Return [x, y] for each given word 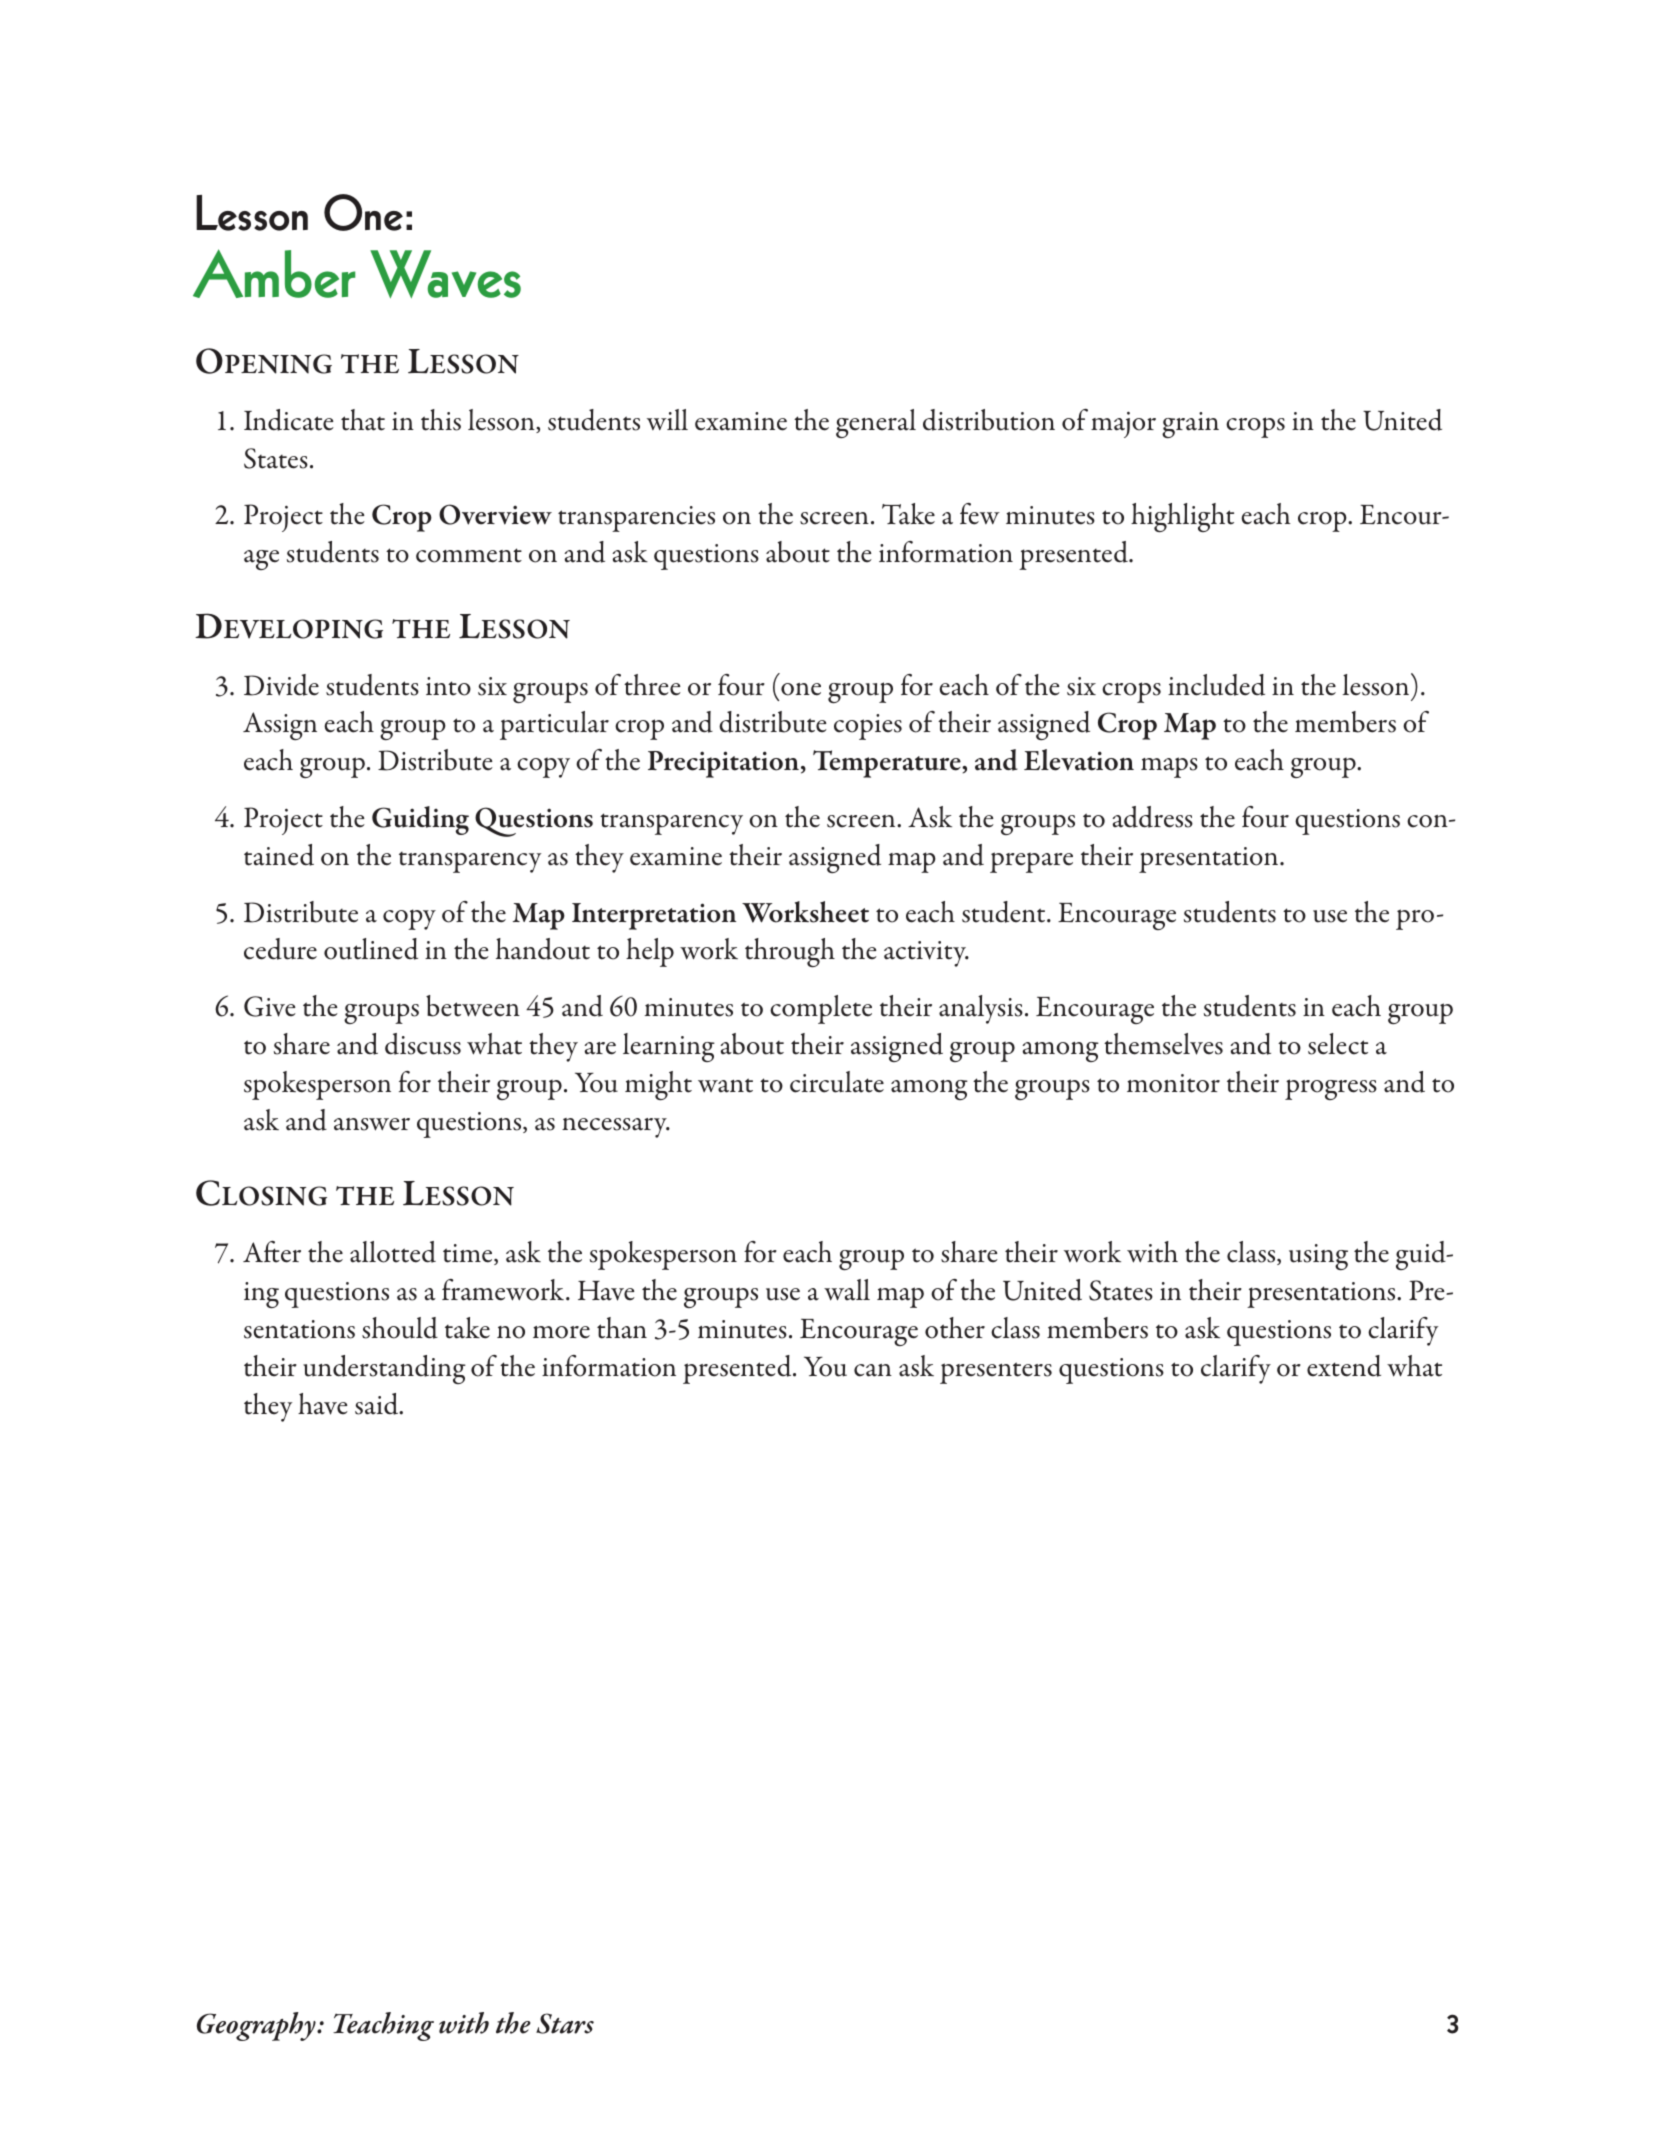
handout [543, 949]
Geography [257, 2026]
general [876, 423]
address [1153, 817]
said [378, 1404]
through [790, 952]
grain [1190, 425]
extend [1344, 1366]
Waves [445, 274]
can [873, 1370]
